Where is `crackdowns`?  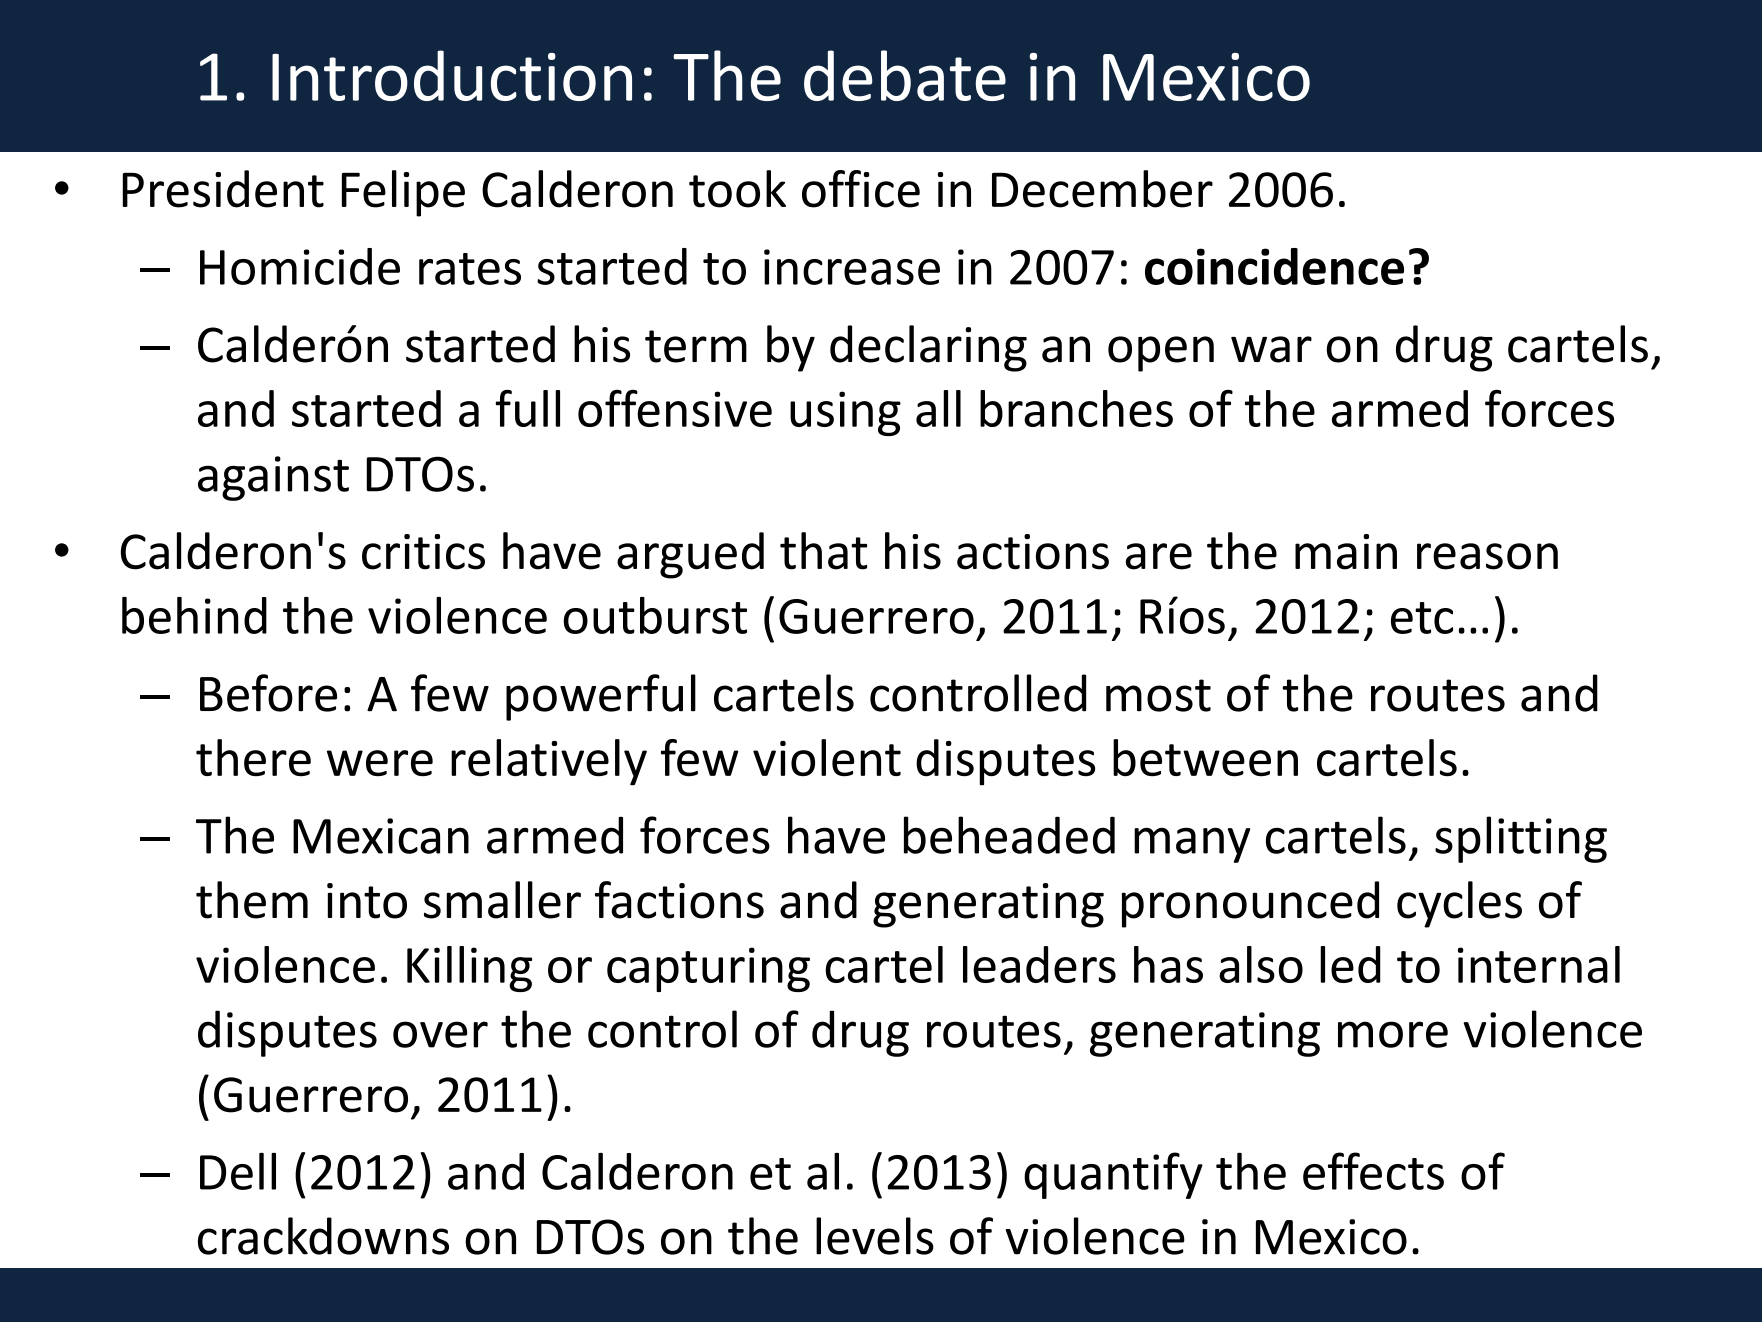
crackdowns is located at coordinates (323, 1236).
